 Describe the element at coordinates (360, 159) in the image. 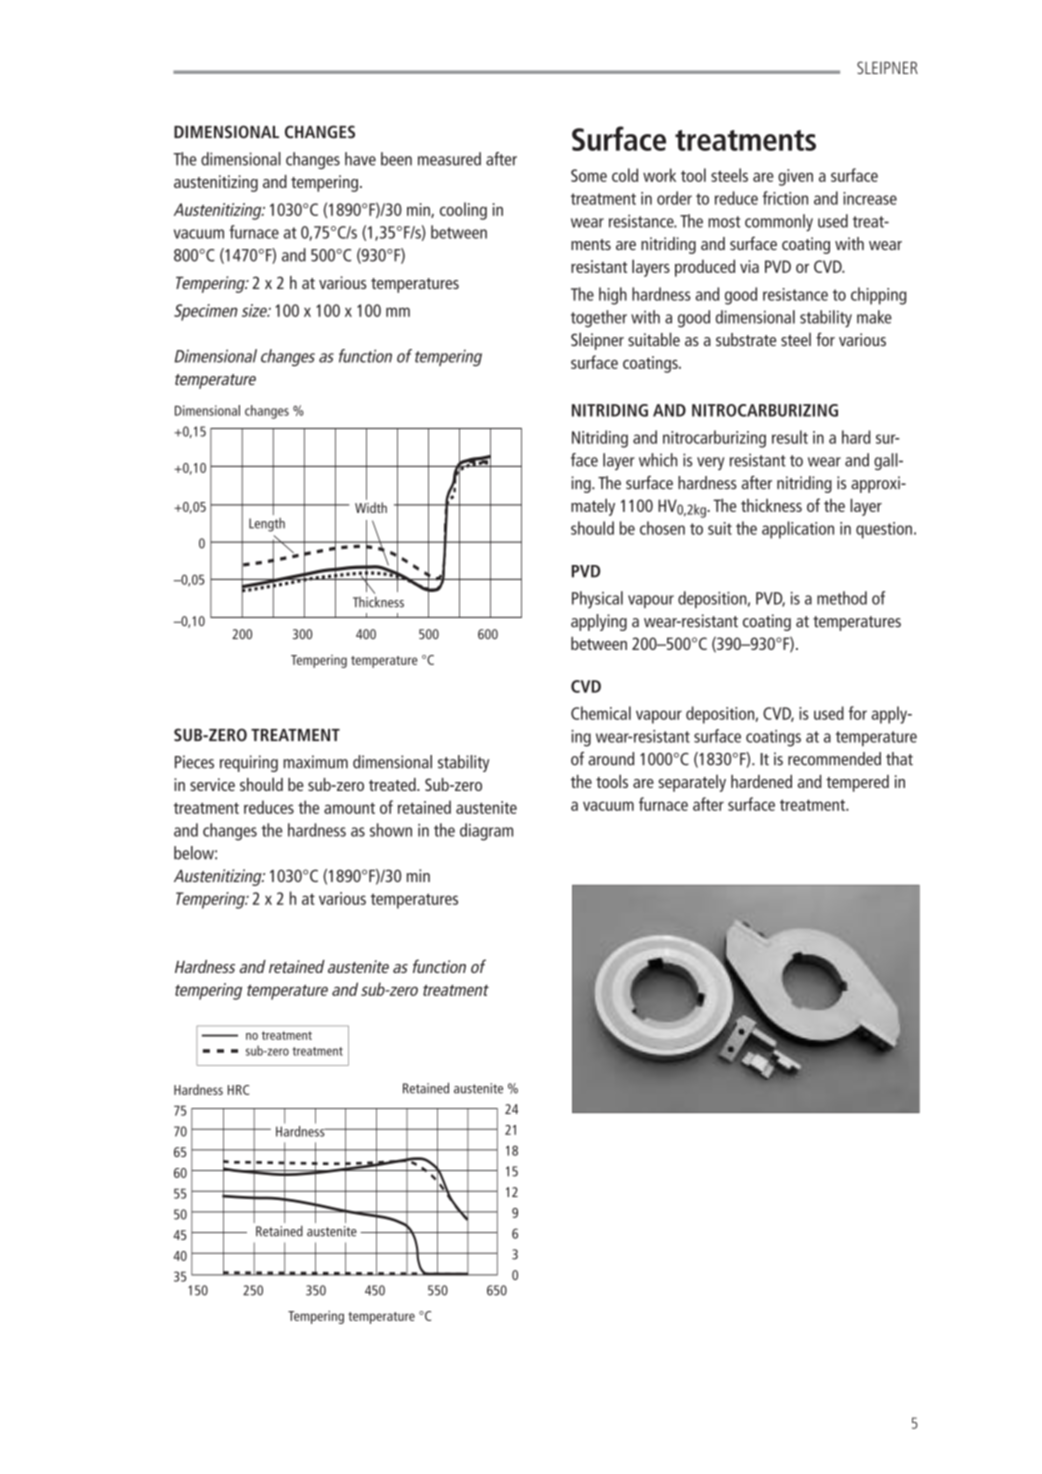

I see `have` at that location.
